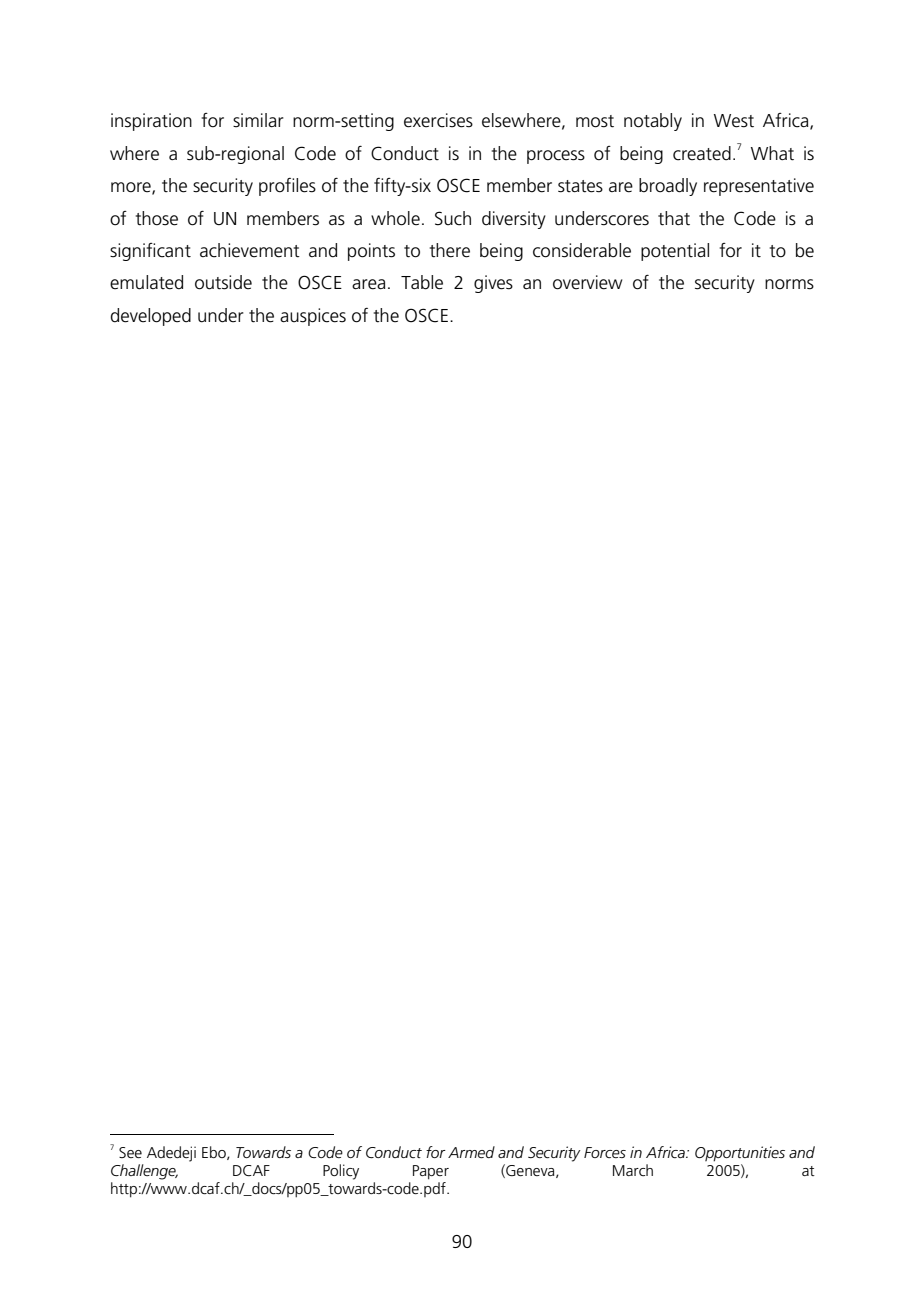 This screenshot has width=924, height=1308. Describe the element at coordinates (471, 1152) in the screenshot. I see `Armed` at that location.
